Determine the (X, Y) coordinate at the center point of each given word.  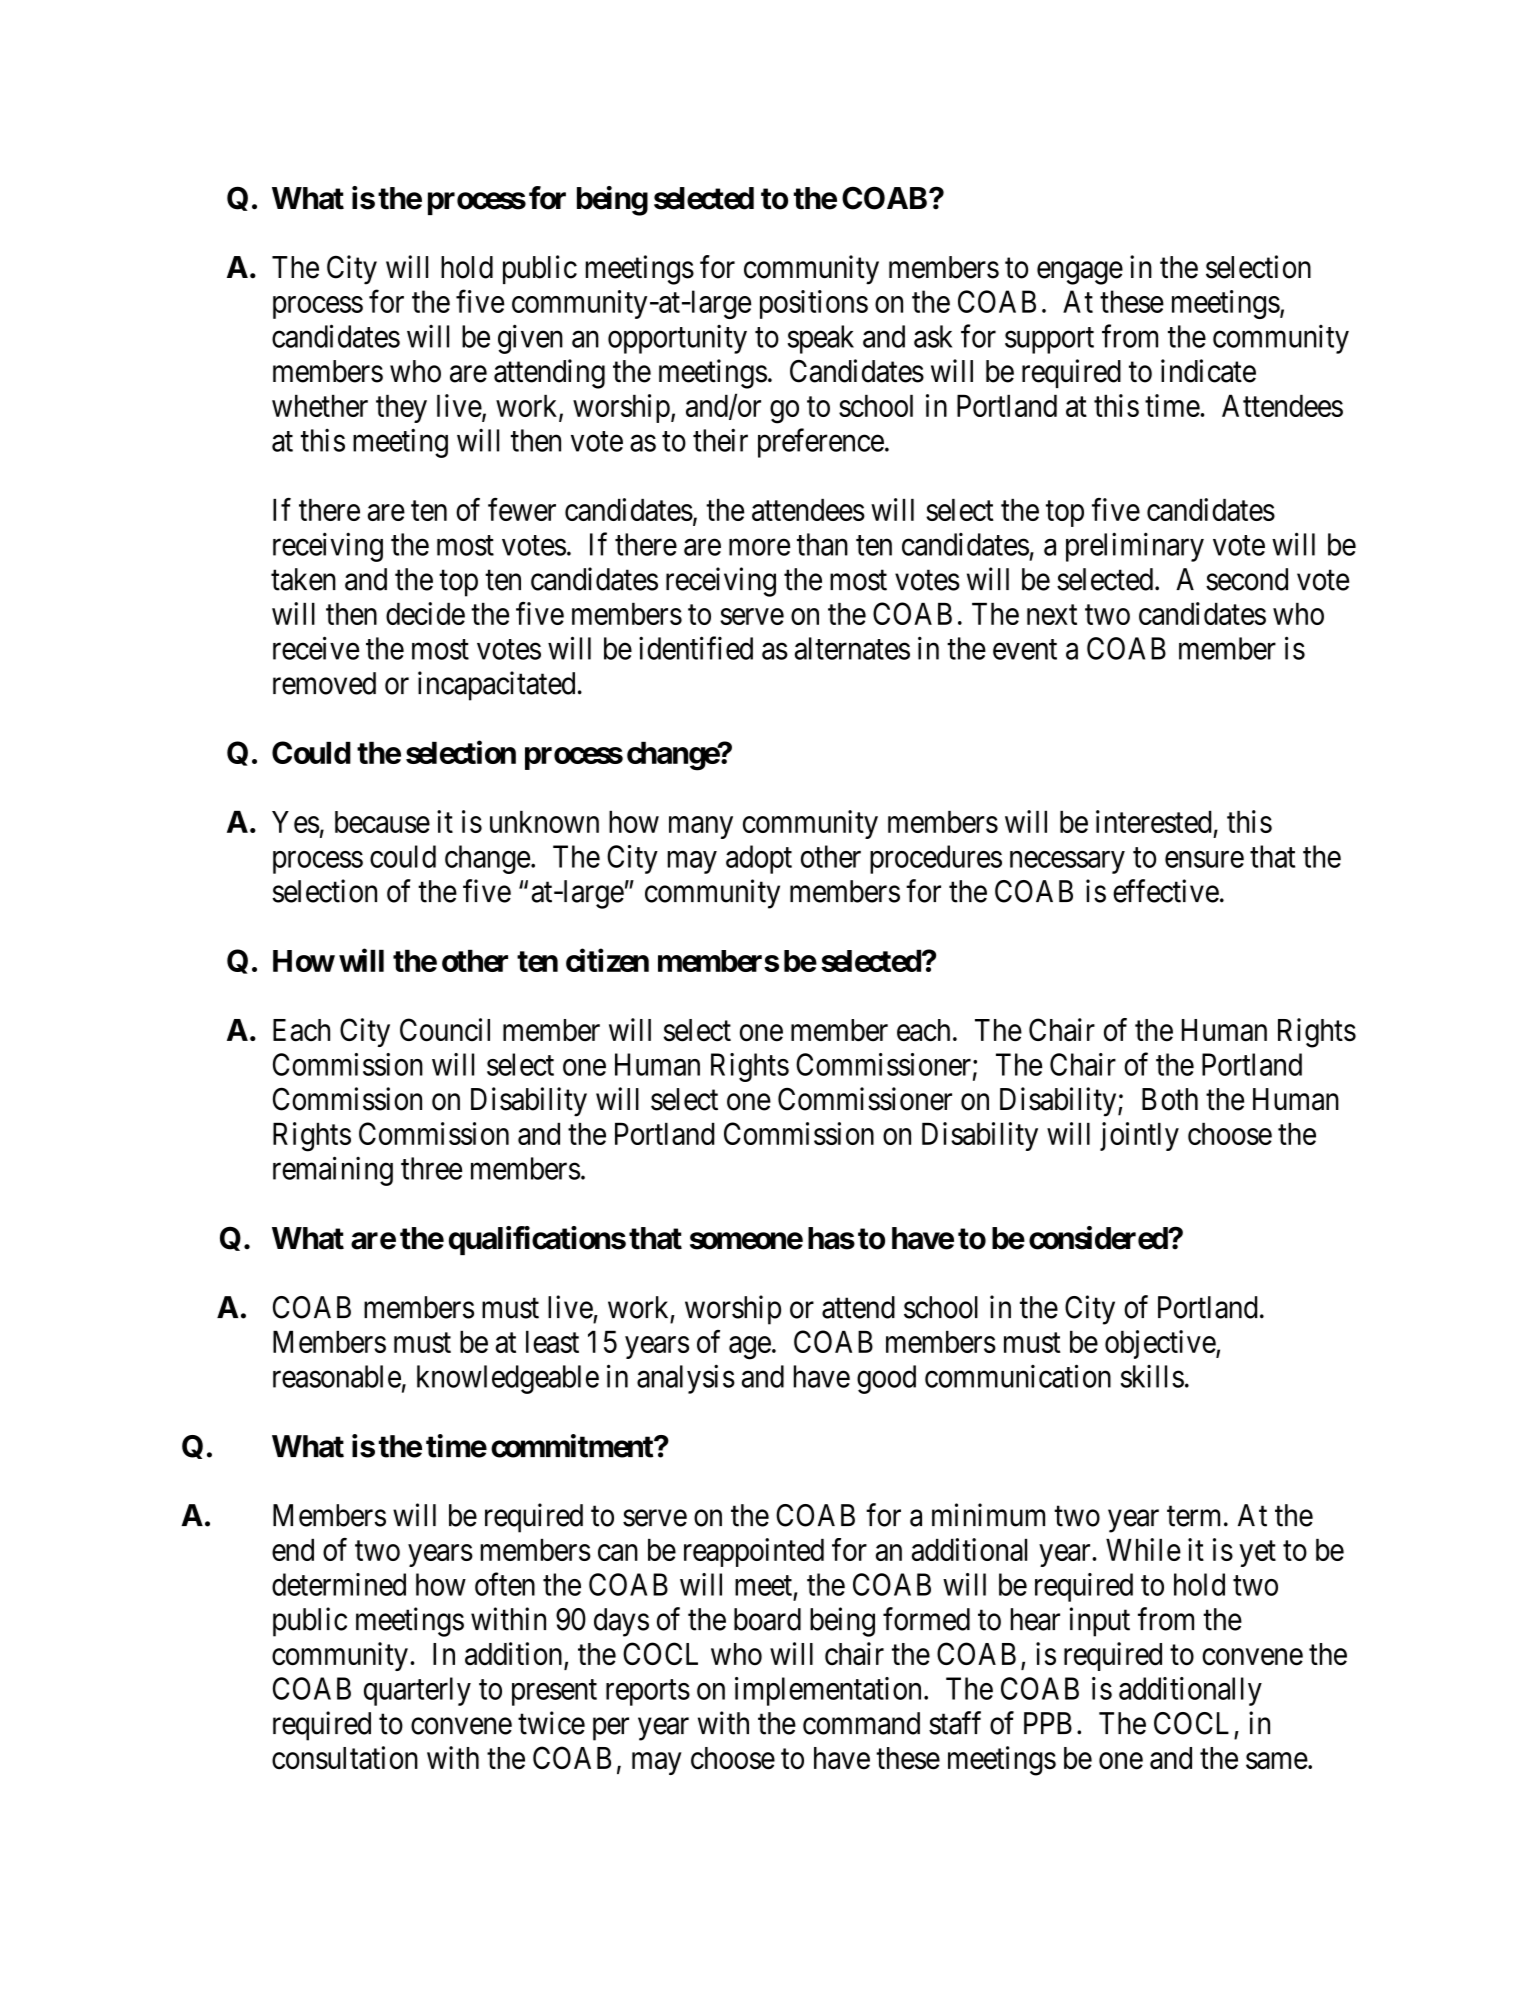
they (401, 409)
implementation (828, 1691)
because (382, 822)
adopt (759, 859)
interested (1154, 821)
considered (1099, 1238)
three (431, 1168)
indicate (1208, 371)
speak (821, 339)
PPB (1048, 1723)
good (886, 1379)
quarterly (417, 1691)
